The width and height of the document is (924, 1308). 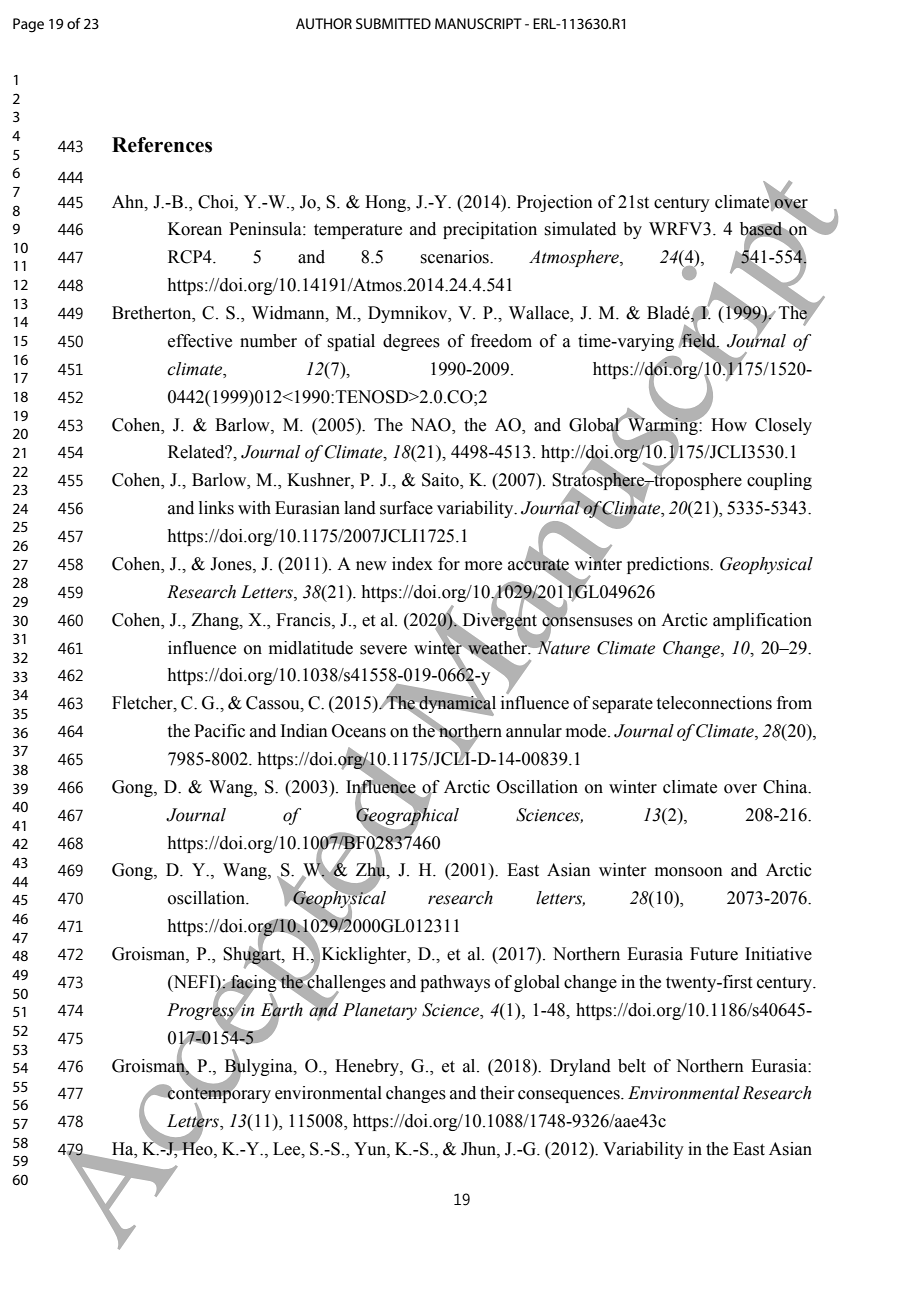 What do you see at coordinates (393, 23) in the document?
I see `SUBMITTED` at bounding box center [393, 23].
